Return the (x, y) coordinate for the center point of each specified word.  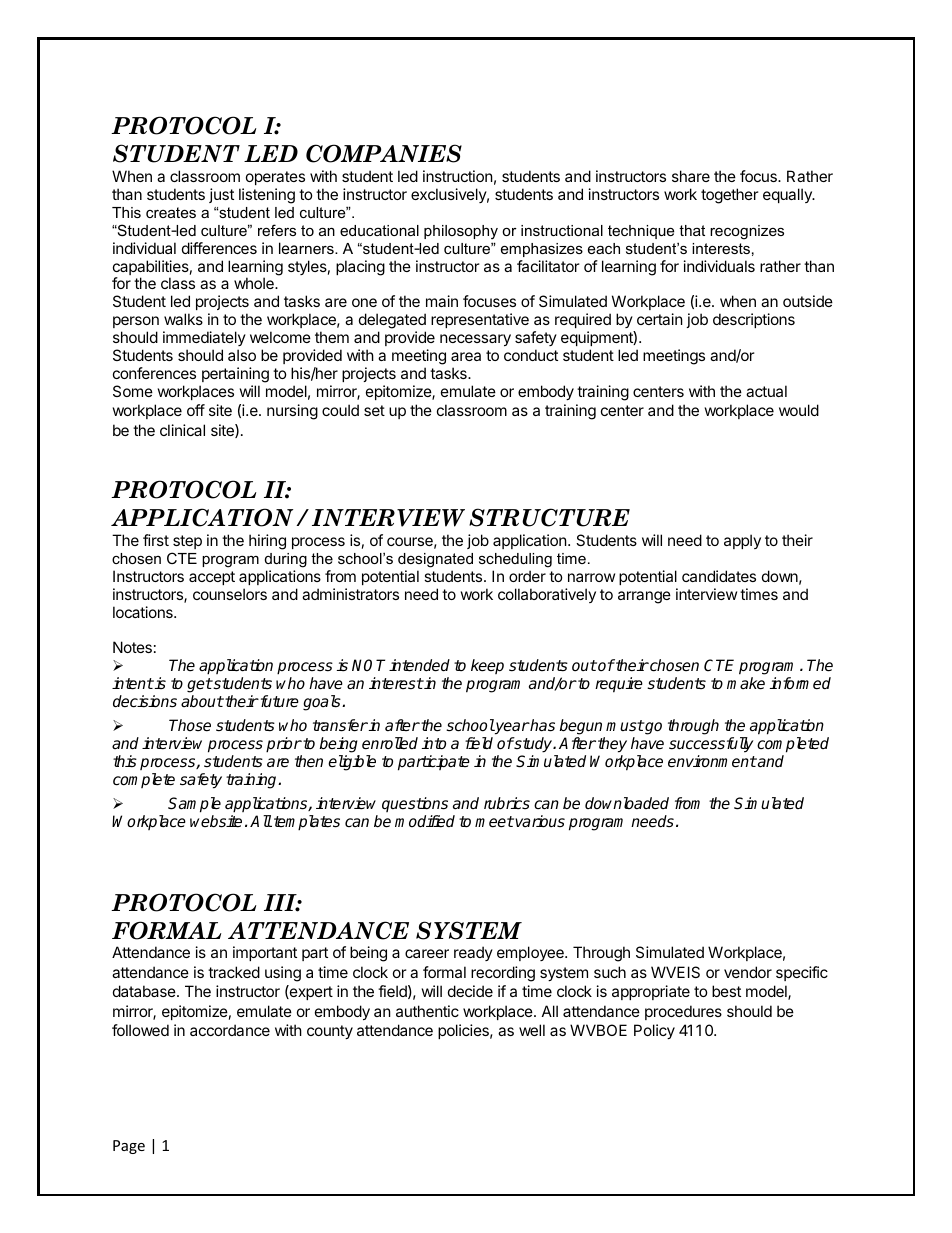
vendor (748, 972)
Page (129, 1147)
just (221, 195)
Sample (194, 805)
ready (473, 953)
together (730, 196)
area (466, 356)
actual (766, 391)
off (196, 410)
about (202, 701)
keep (487, 666)
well (532, 1030)
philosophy (461, 232)
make (746, 683)
